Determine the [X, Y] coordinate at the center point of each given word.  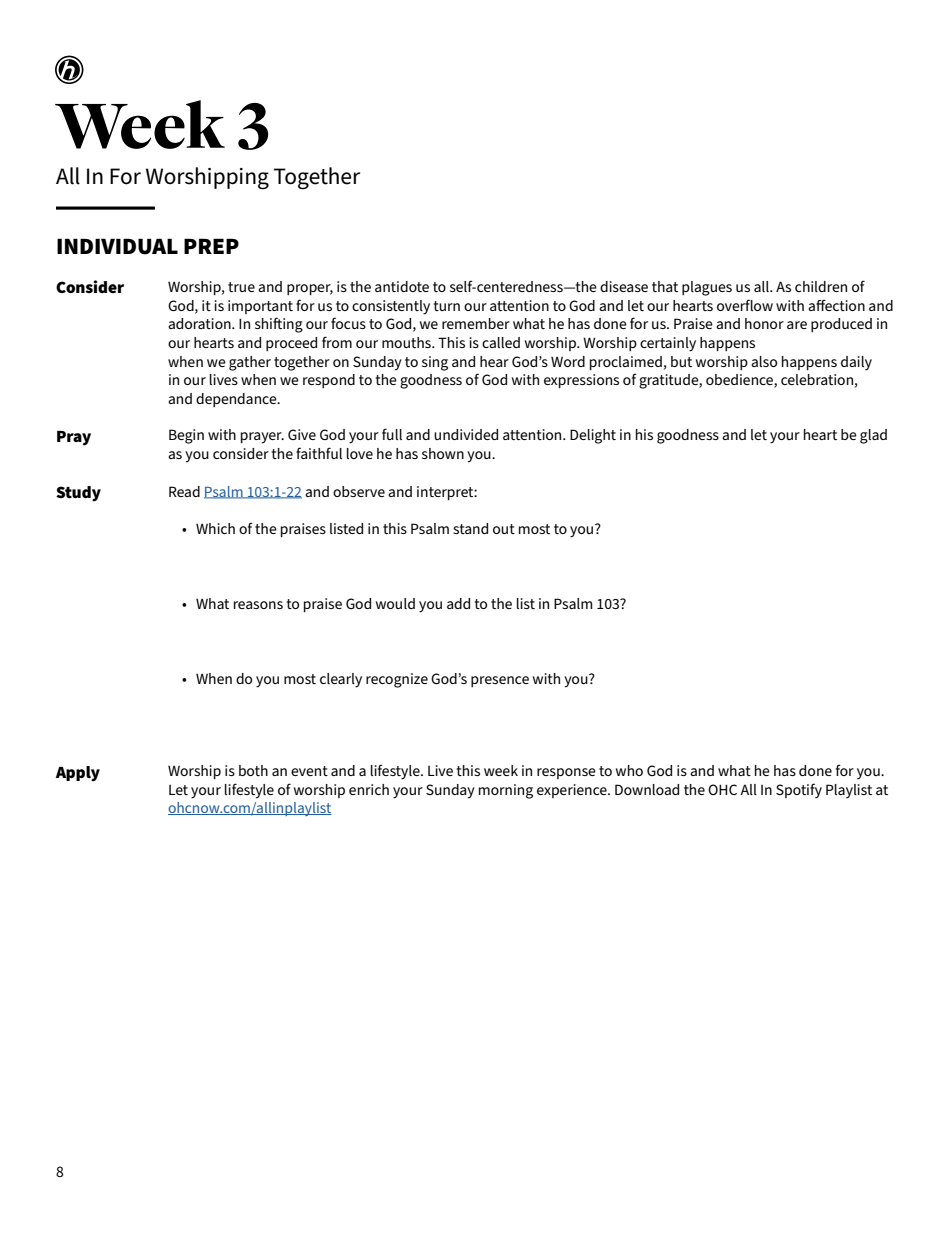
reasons [258, 605]
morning [506, 791]
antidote [402, 286]
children [821, 286]
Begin [186, 436]
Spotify [799, 790]
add [458, 603]
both [253, 770]
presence [500, 681]
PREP [211, 246]
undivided [466, 434]
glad [873, 436]
